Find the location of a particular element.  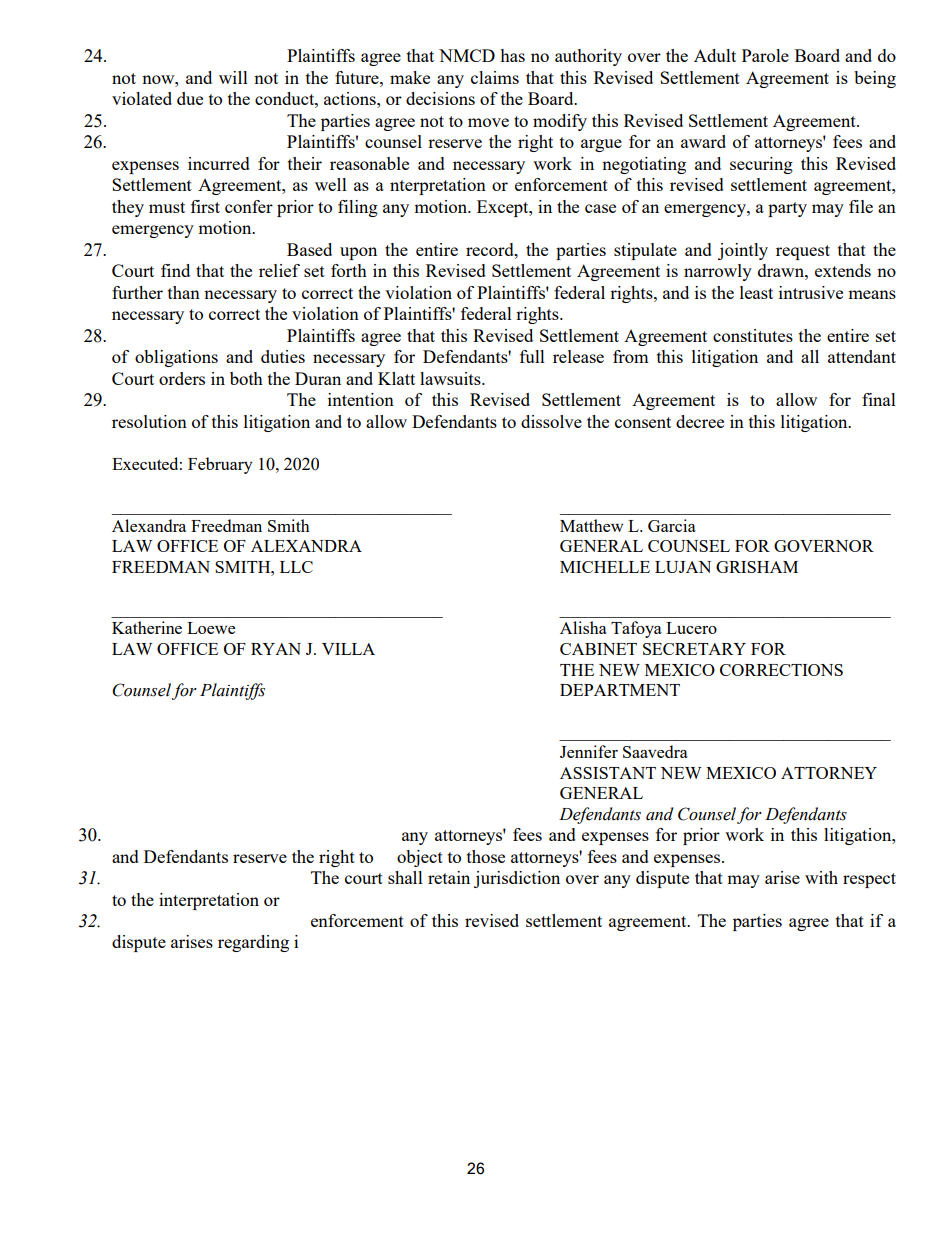

SECRETARY is located at coordinates (694, 649).
